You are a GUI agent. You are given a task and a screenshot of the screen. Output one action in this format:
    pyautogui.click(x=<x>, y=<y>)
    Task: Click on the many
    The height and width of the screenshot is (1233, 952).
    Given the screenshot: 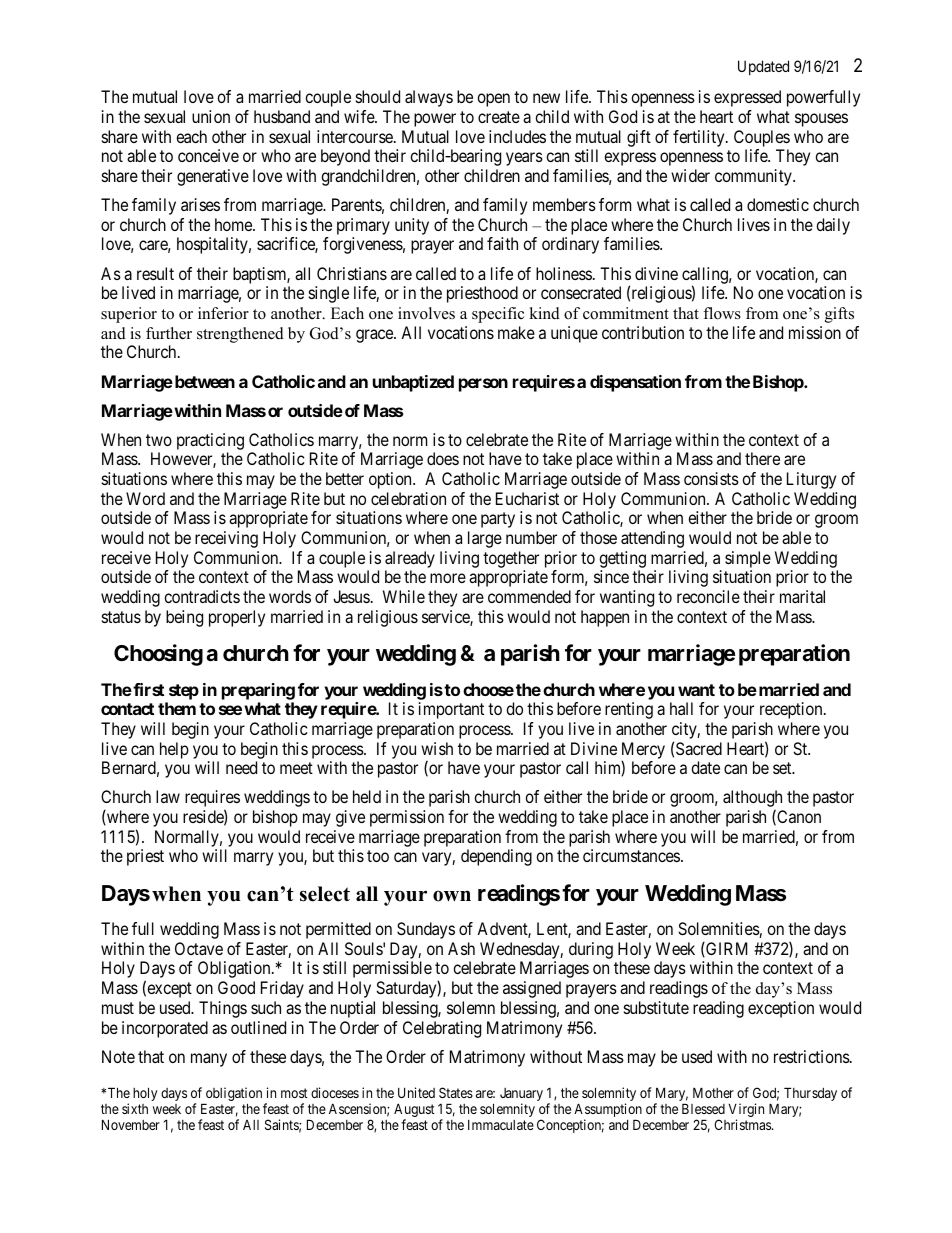 What is the action you would take?
    pyautogui.click(x=209, y=1060)
